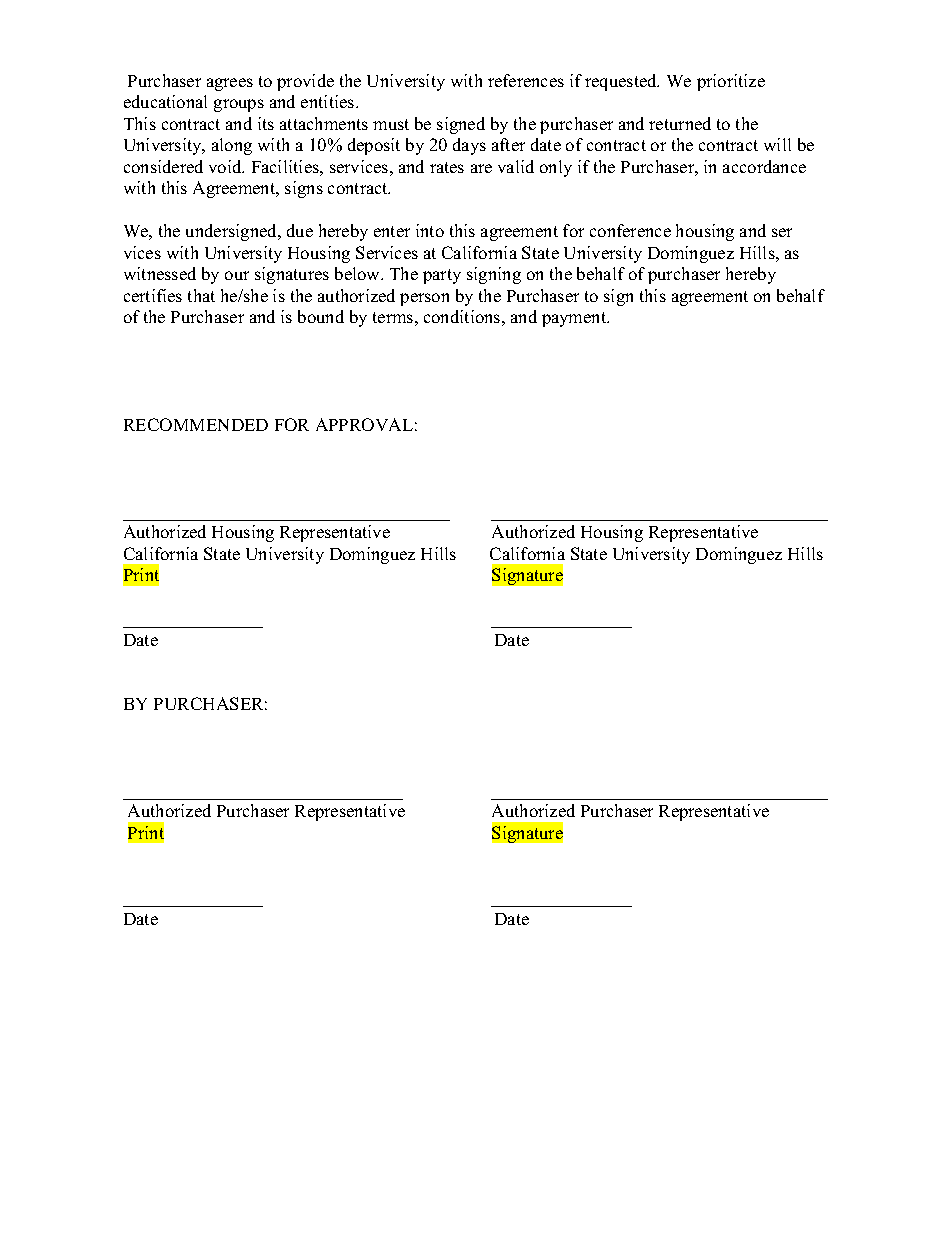  Describe the element at coordinates (237, 275) in the screenshot. I see `our` at that location.
